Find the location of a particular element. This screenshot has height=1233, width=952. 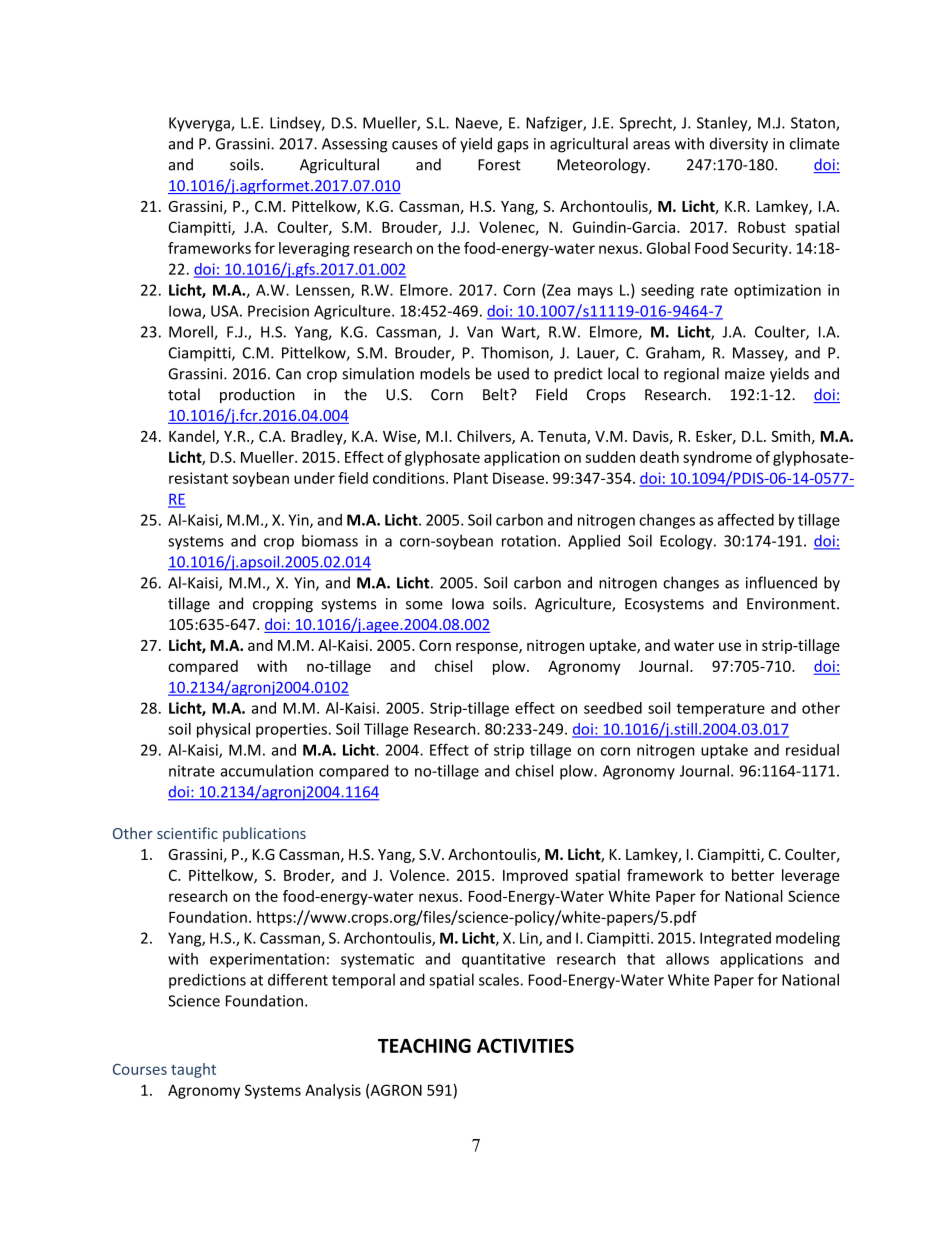

taught is located at coordinates (193, 1070).
